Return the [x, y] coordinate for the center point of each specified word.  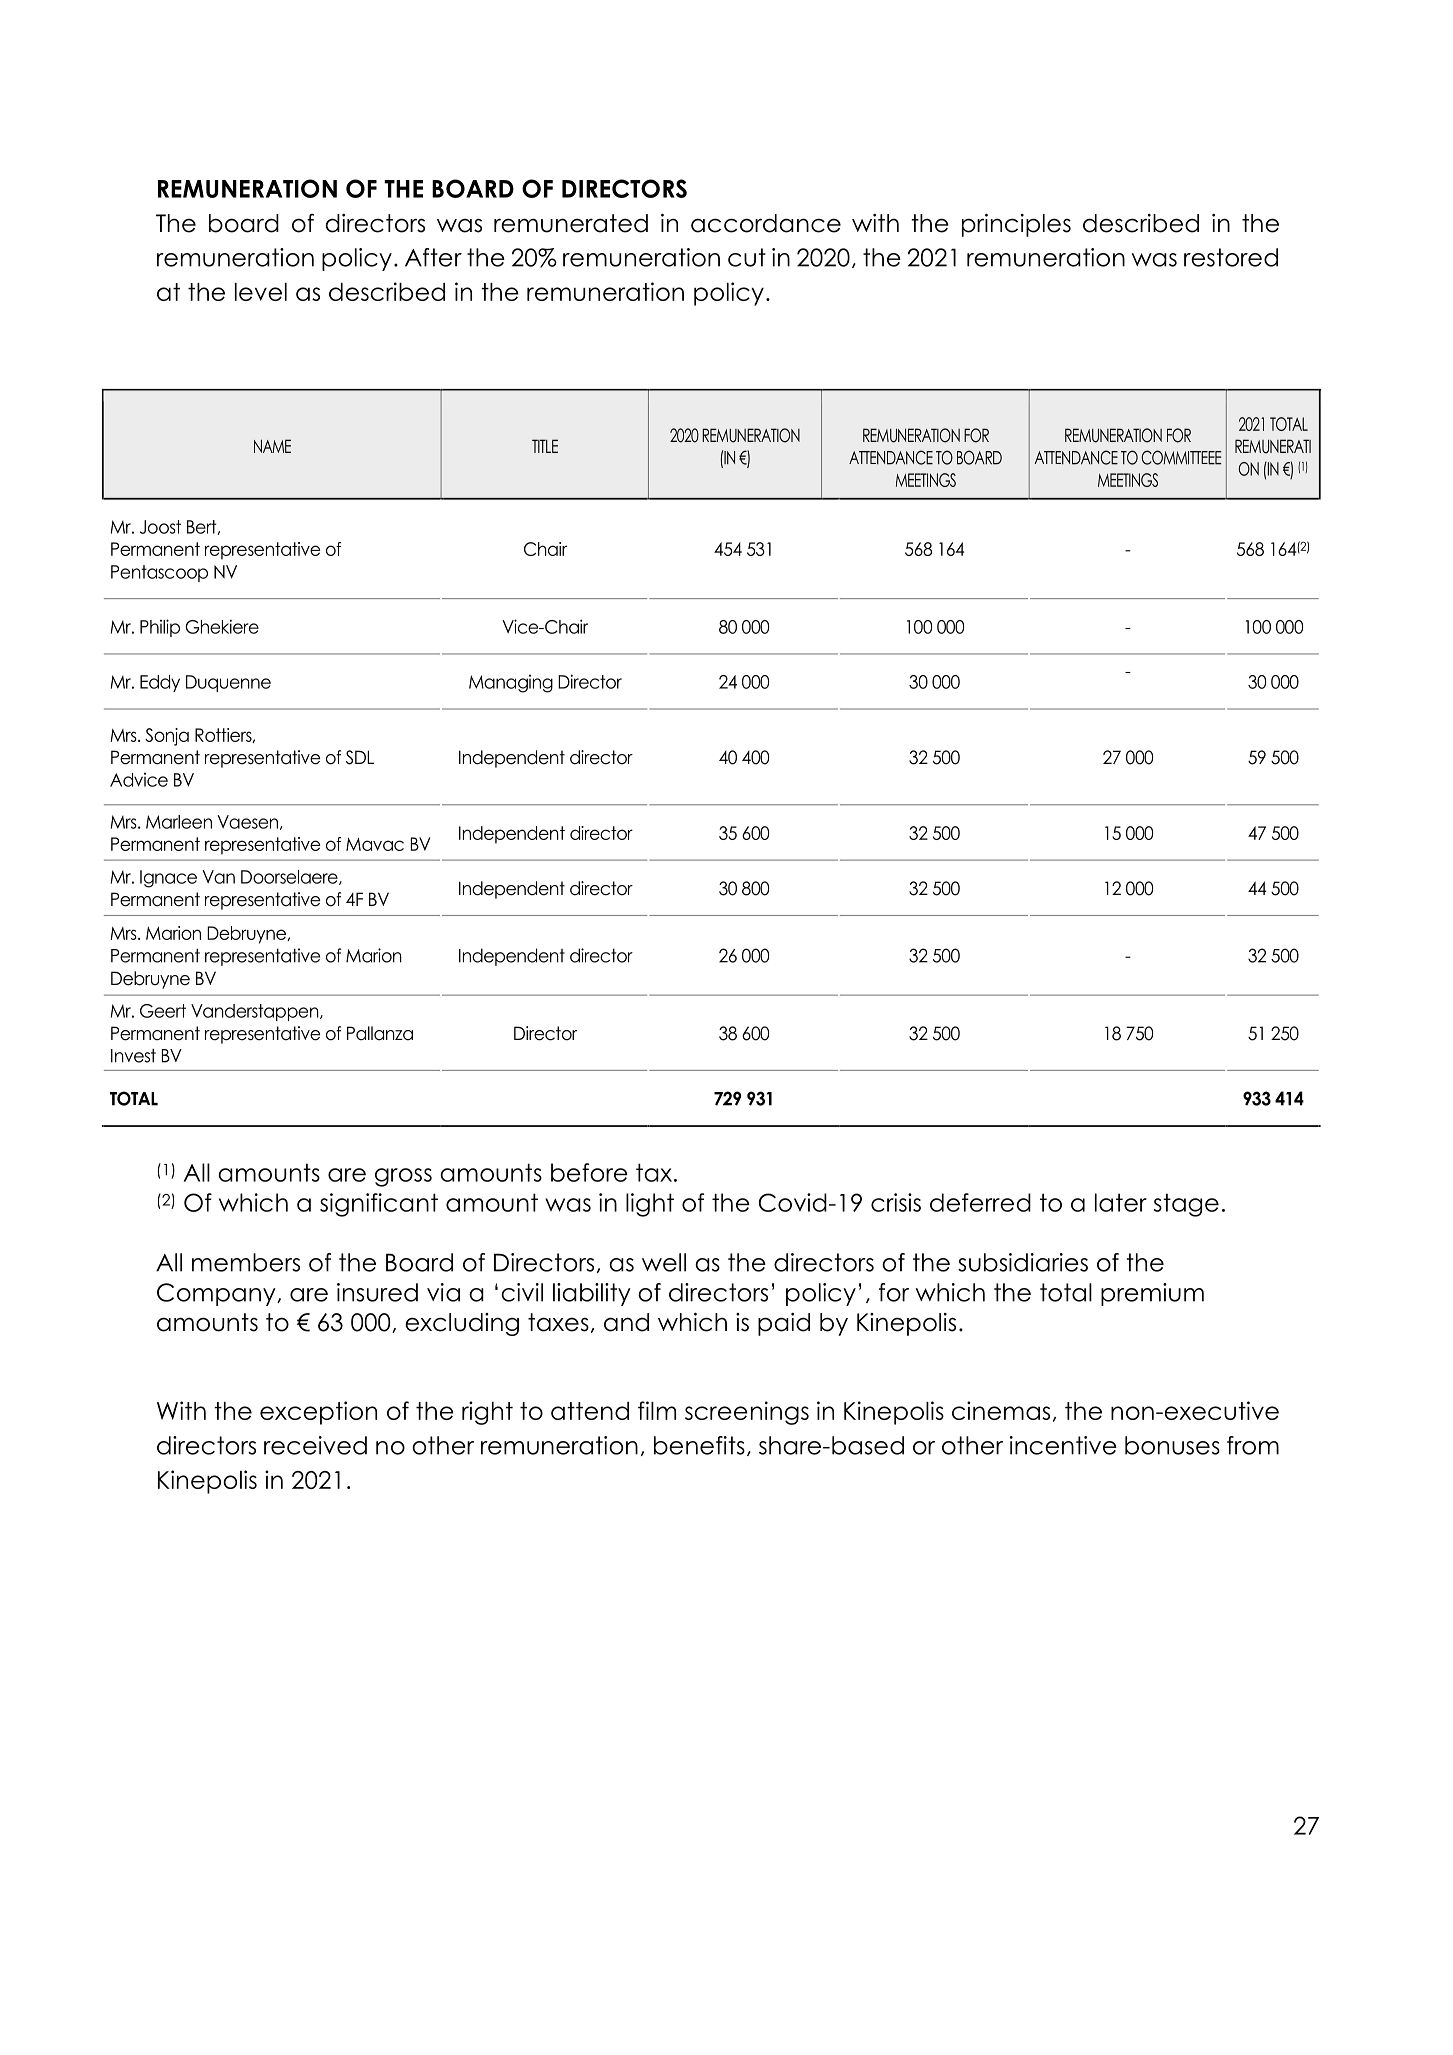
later [1121, 1202]
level [261, 292]
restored [1231, 257]
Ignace [168, 879]
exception [318, 1413]
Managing [511, 684]
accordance [766, 223]
